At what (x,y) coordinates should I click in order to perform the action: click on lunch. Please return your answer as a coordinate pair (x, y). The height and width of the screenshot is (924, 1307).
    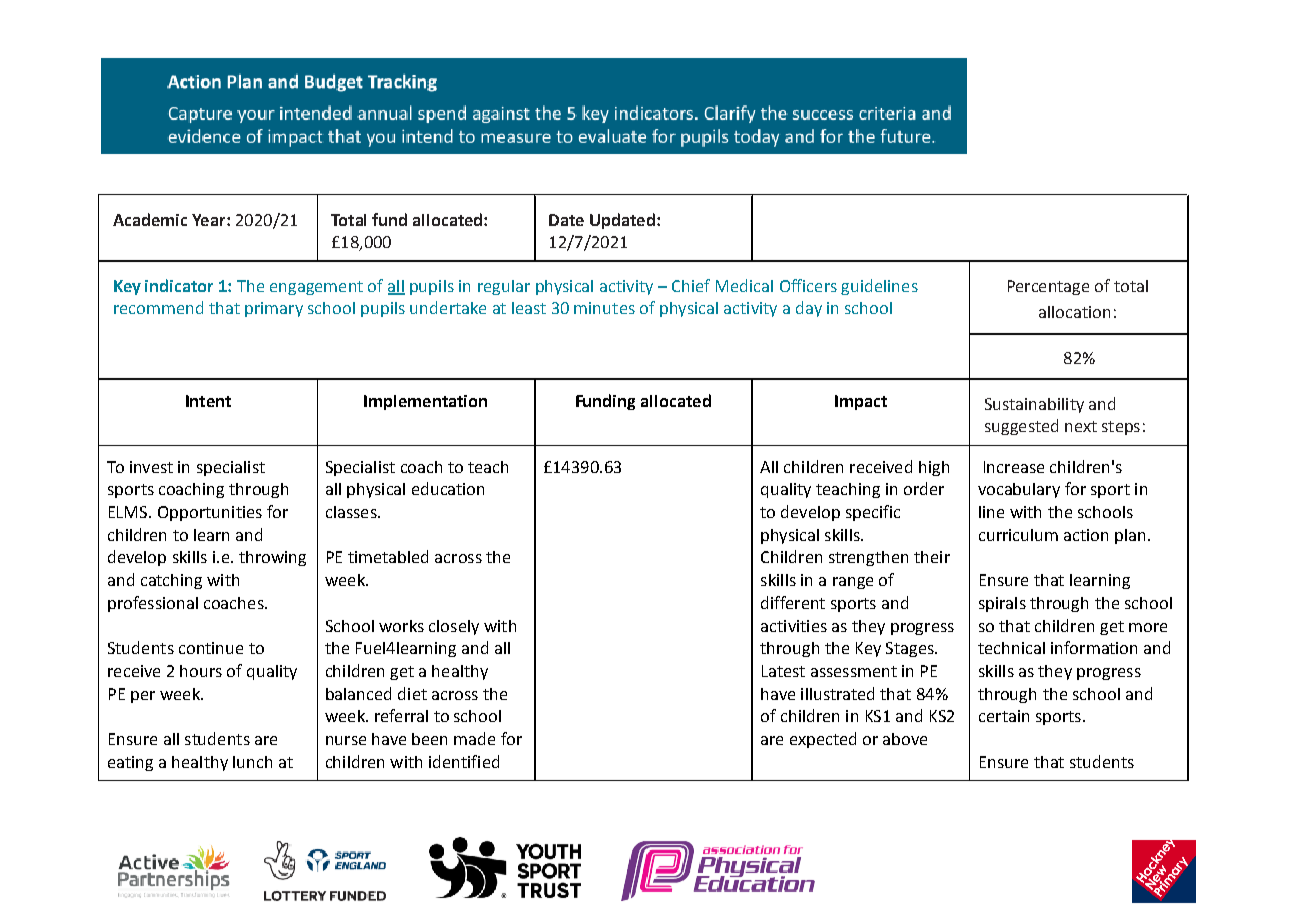
    Looking at the image, I should click on (252, 762).
